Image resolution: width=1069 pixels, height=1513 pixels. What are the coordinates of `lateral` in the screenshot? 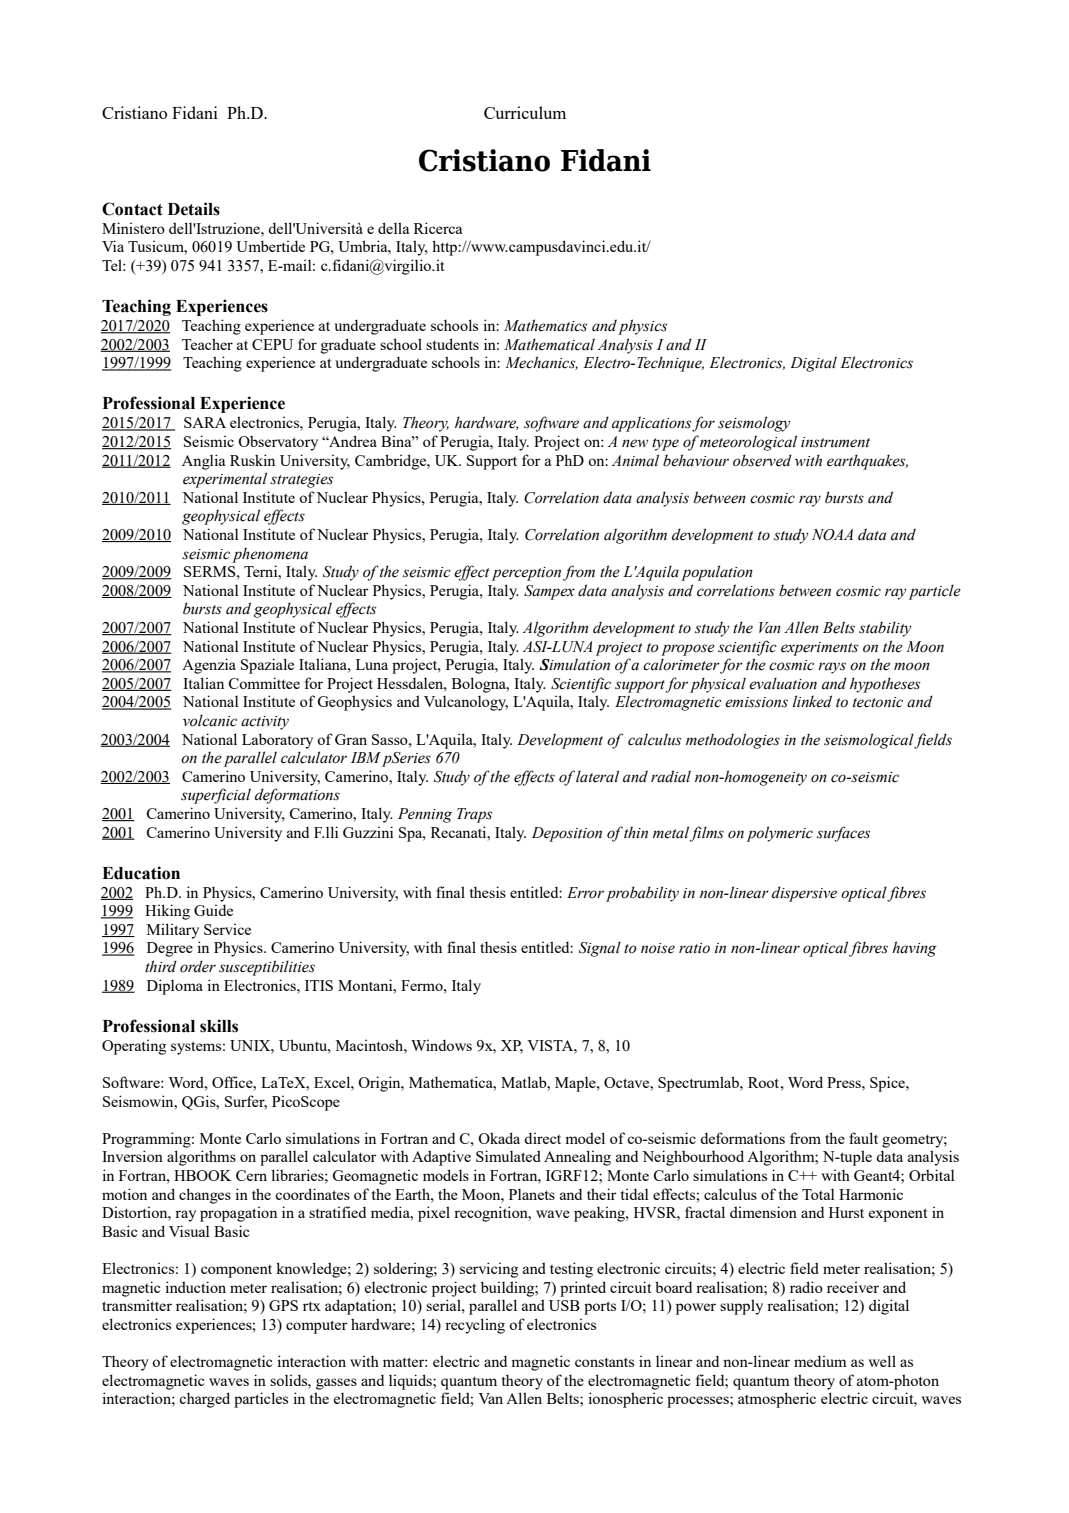 It's located at (597, 776).
